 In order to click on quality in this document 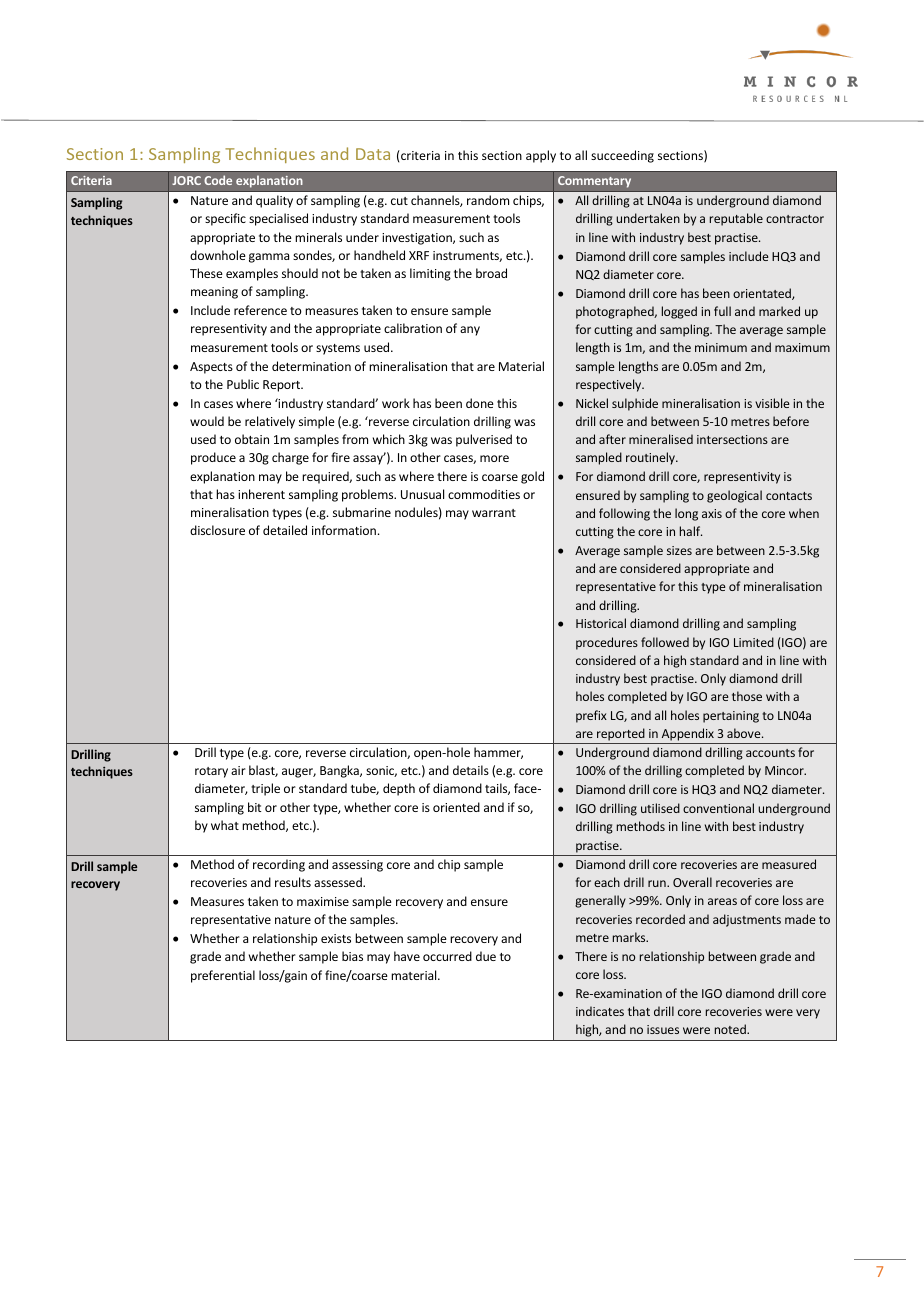, I will do `click(274, 201)`.
